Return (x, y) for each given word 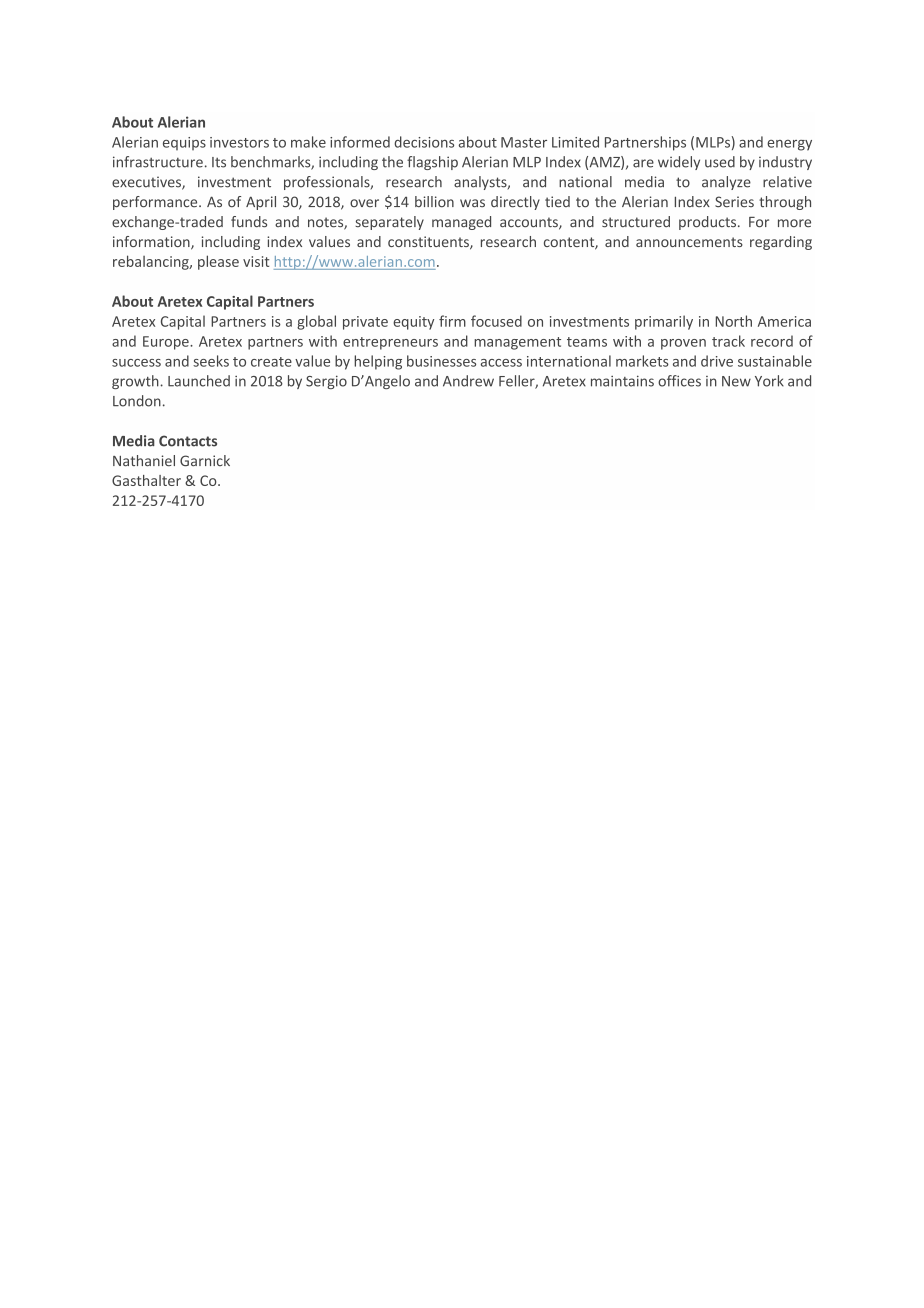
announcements (689, 242)
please (218, 262)
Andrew (468, 381)
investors (239, 142)
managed (461, 223)
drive (717, 361)
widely (679, 163)
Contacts (188, 441)
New (736, 381)
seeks (211, 361)
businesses (441, 361)
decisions (424, 142)
